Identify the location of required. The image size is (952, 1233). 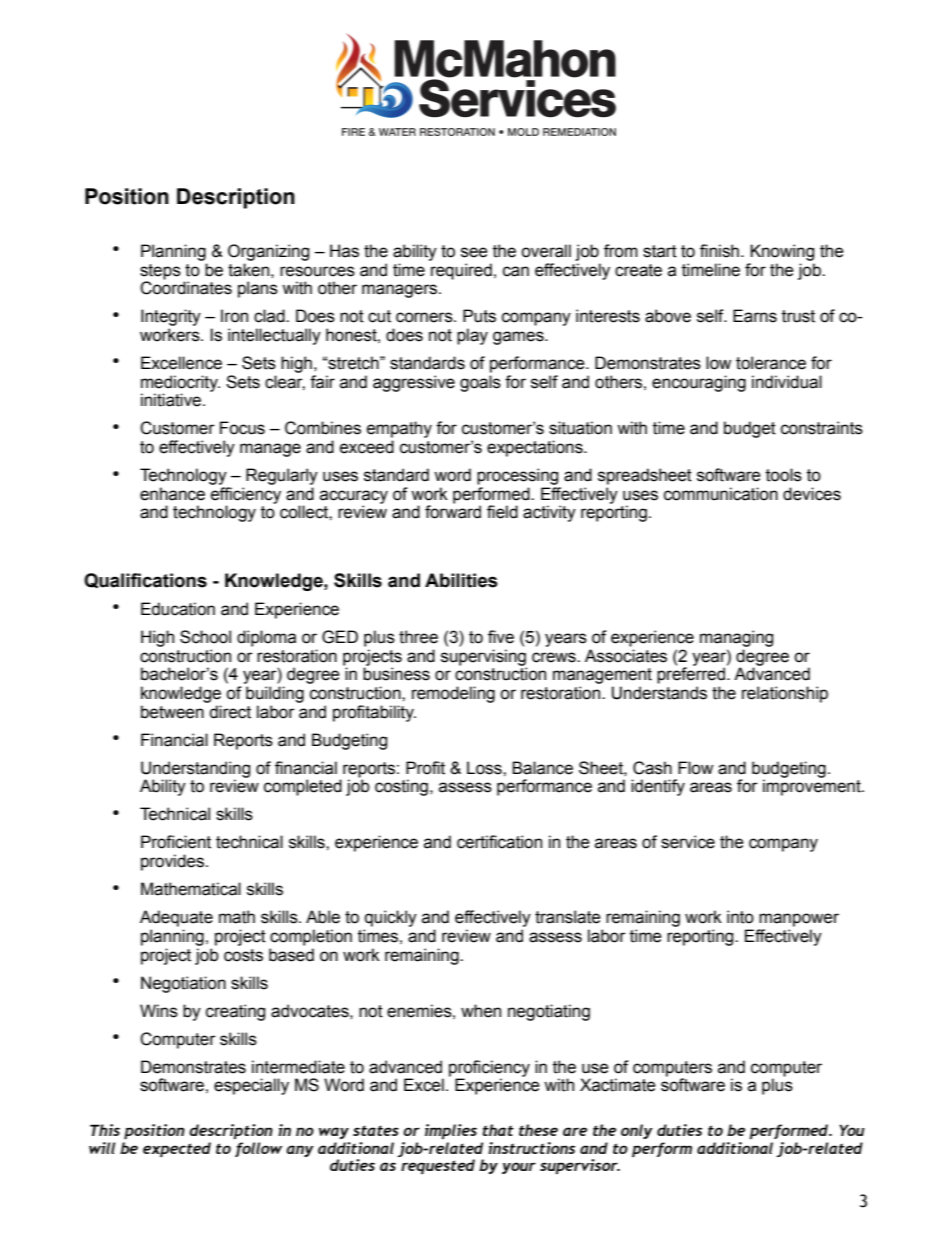
(461, 271).
